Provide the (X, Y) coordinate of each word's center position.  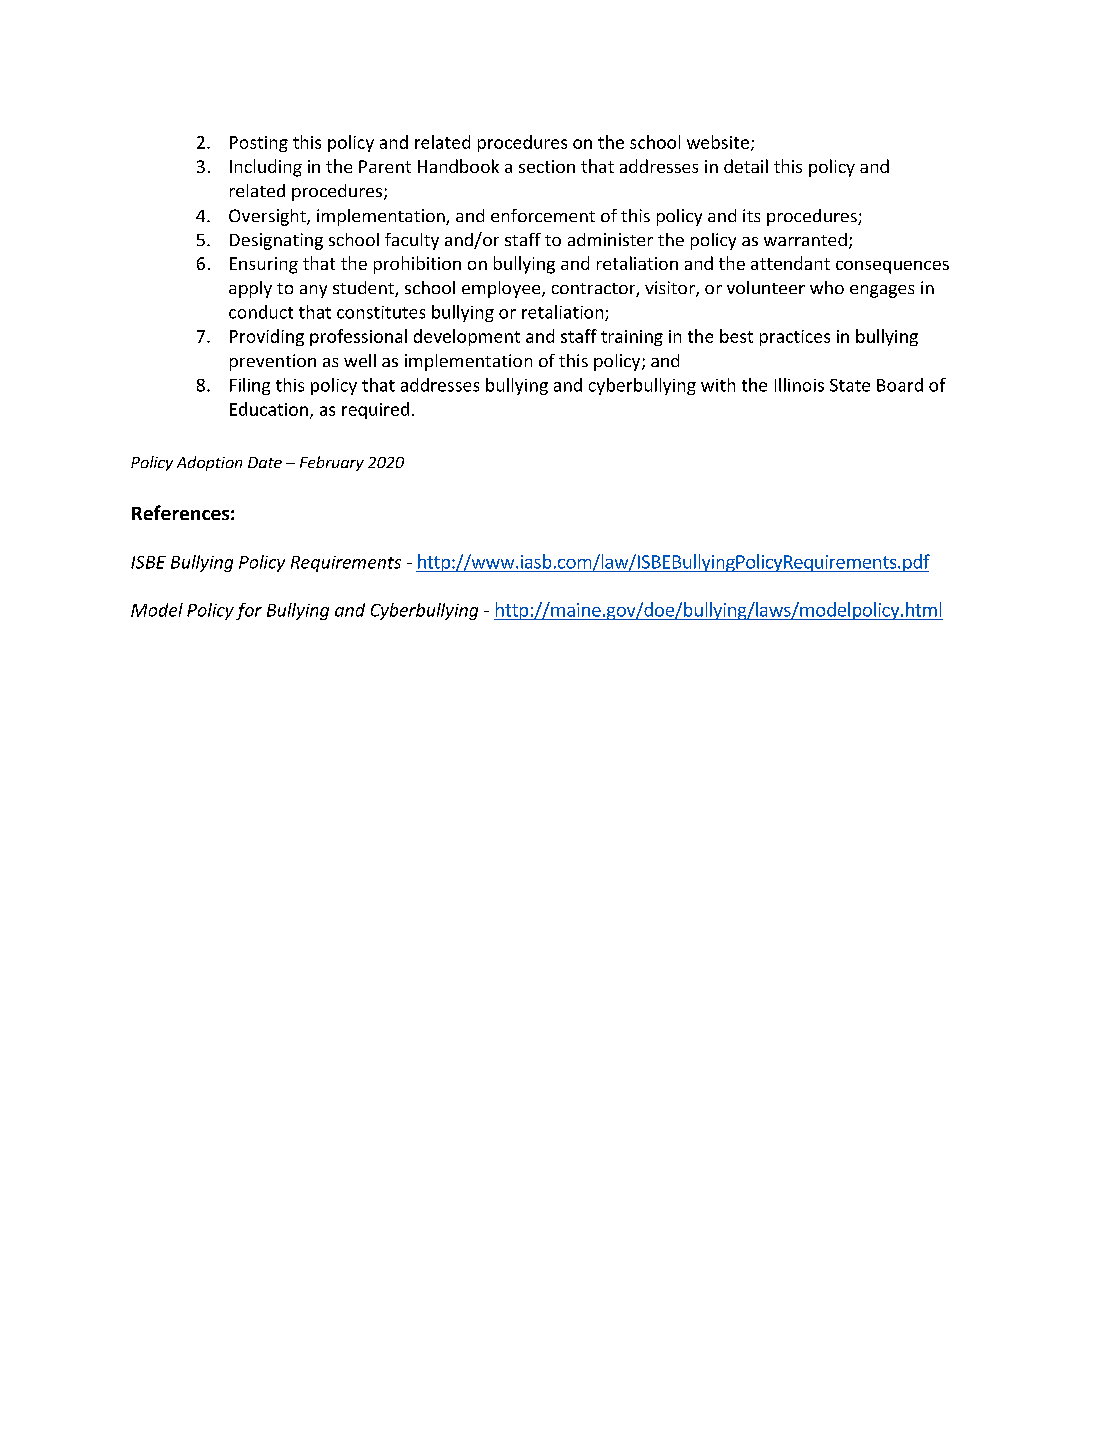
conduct (261, 312)
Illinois (799, 385)
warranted (805, 239)
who (827, 287)
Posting (259, 144)
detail (746, 166)
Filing (250, 386)
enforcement (543, 215)
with (718, 385)
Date (265, 462)
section (547, 166)
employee (502, 289)
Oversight (268, 217)
